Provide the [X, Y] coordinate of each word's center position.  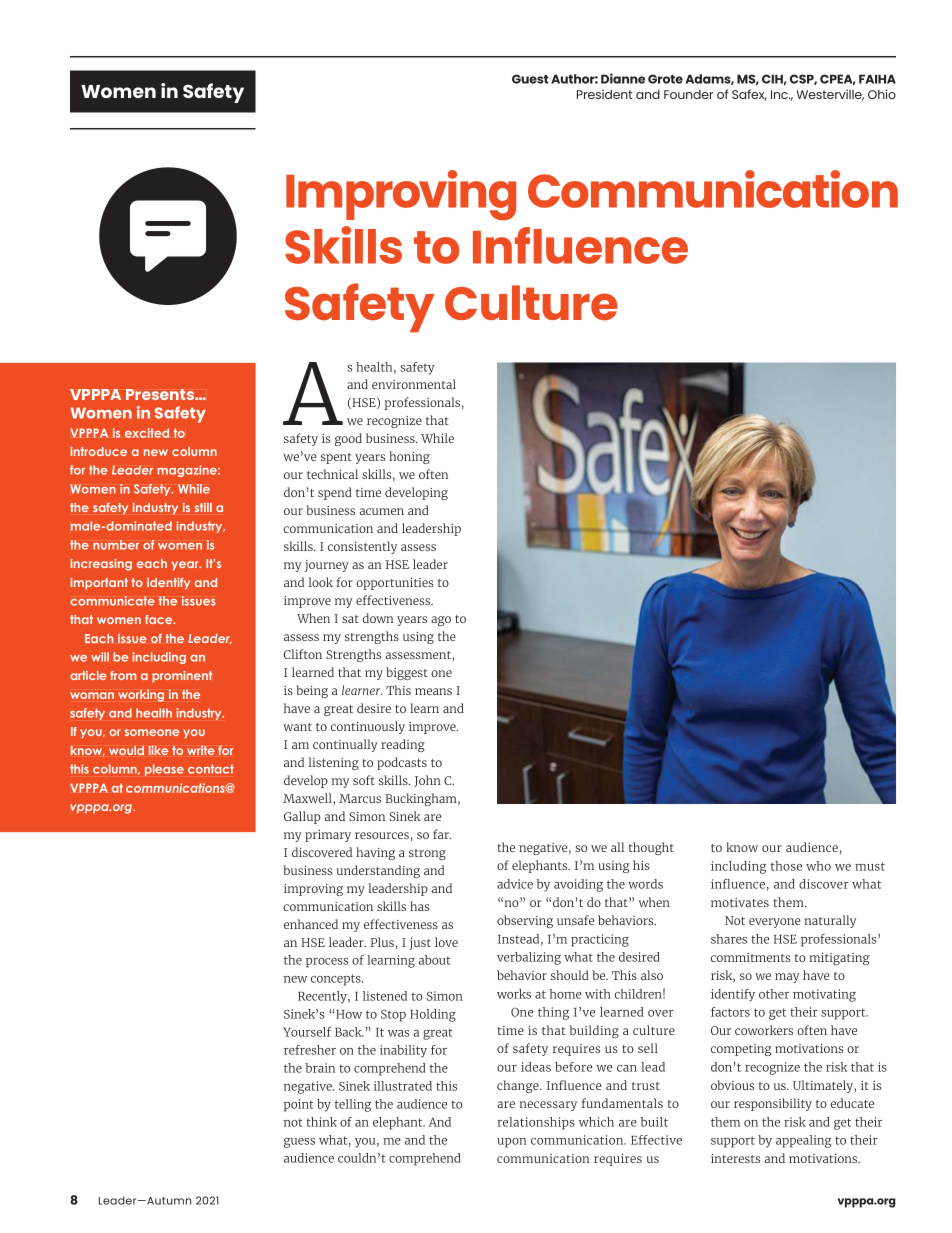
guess [299, 1143]
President [605, 94]
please [164, 770]
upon [511, 1143]
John [427, 781]
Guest [530, 79]
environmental [414, 384]
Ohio [882, 94]
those [786, 866]
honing [409, 457]
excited [147, 433]
